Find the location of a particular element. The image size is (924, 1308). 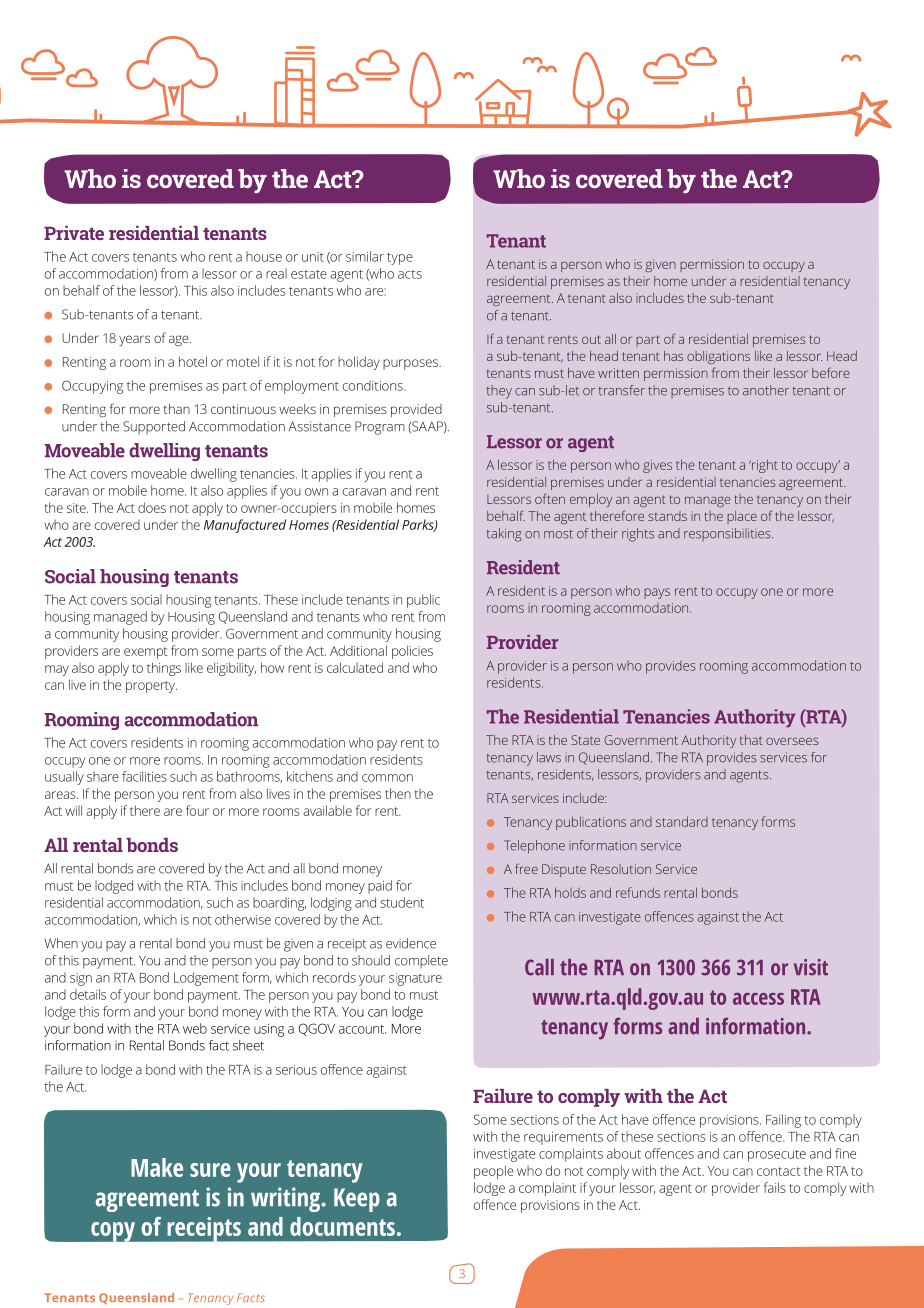

access is located at coordinates (758, 999).
